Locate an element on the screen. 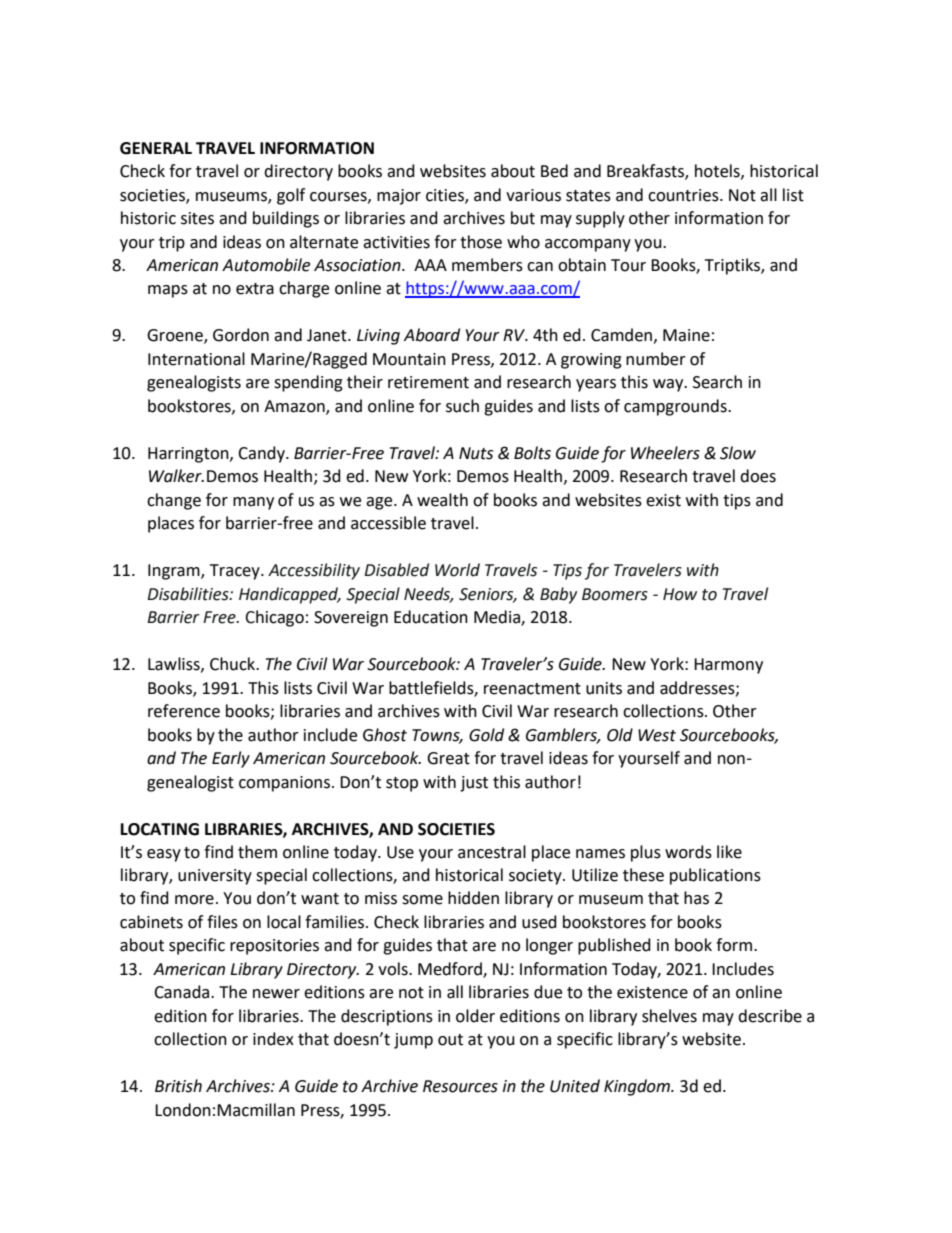  countries is located at coordinates (684, 195).
